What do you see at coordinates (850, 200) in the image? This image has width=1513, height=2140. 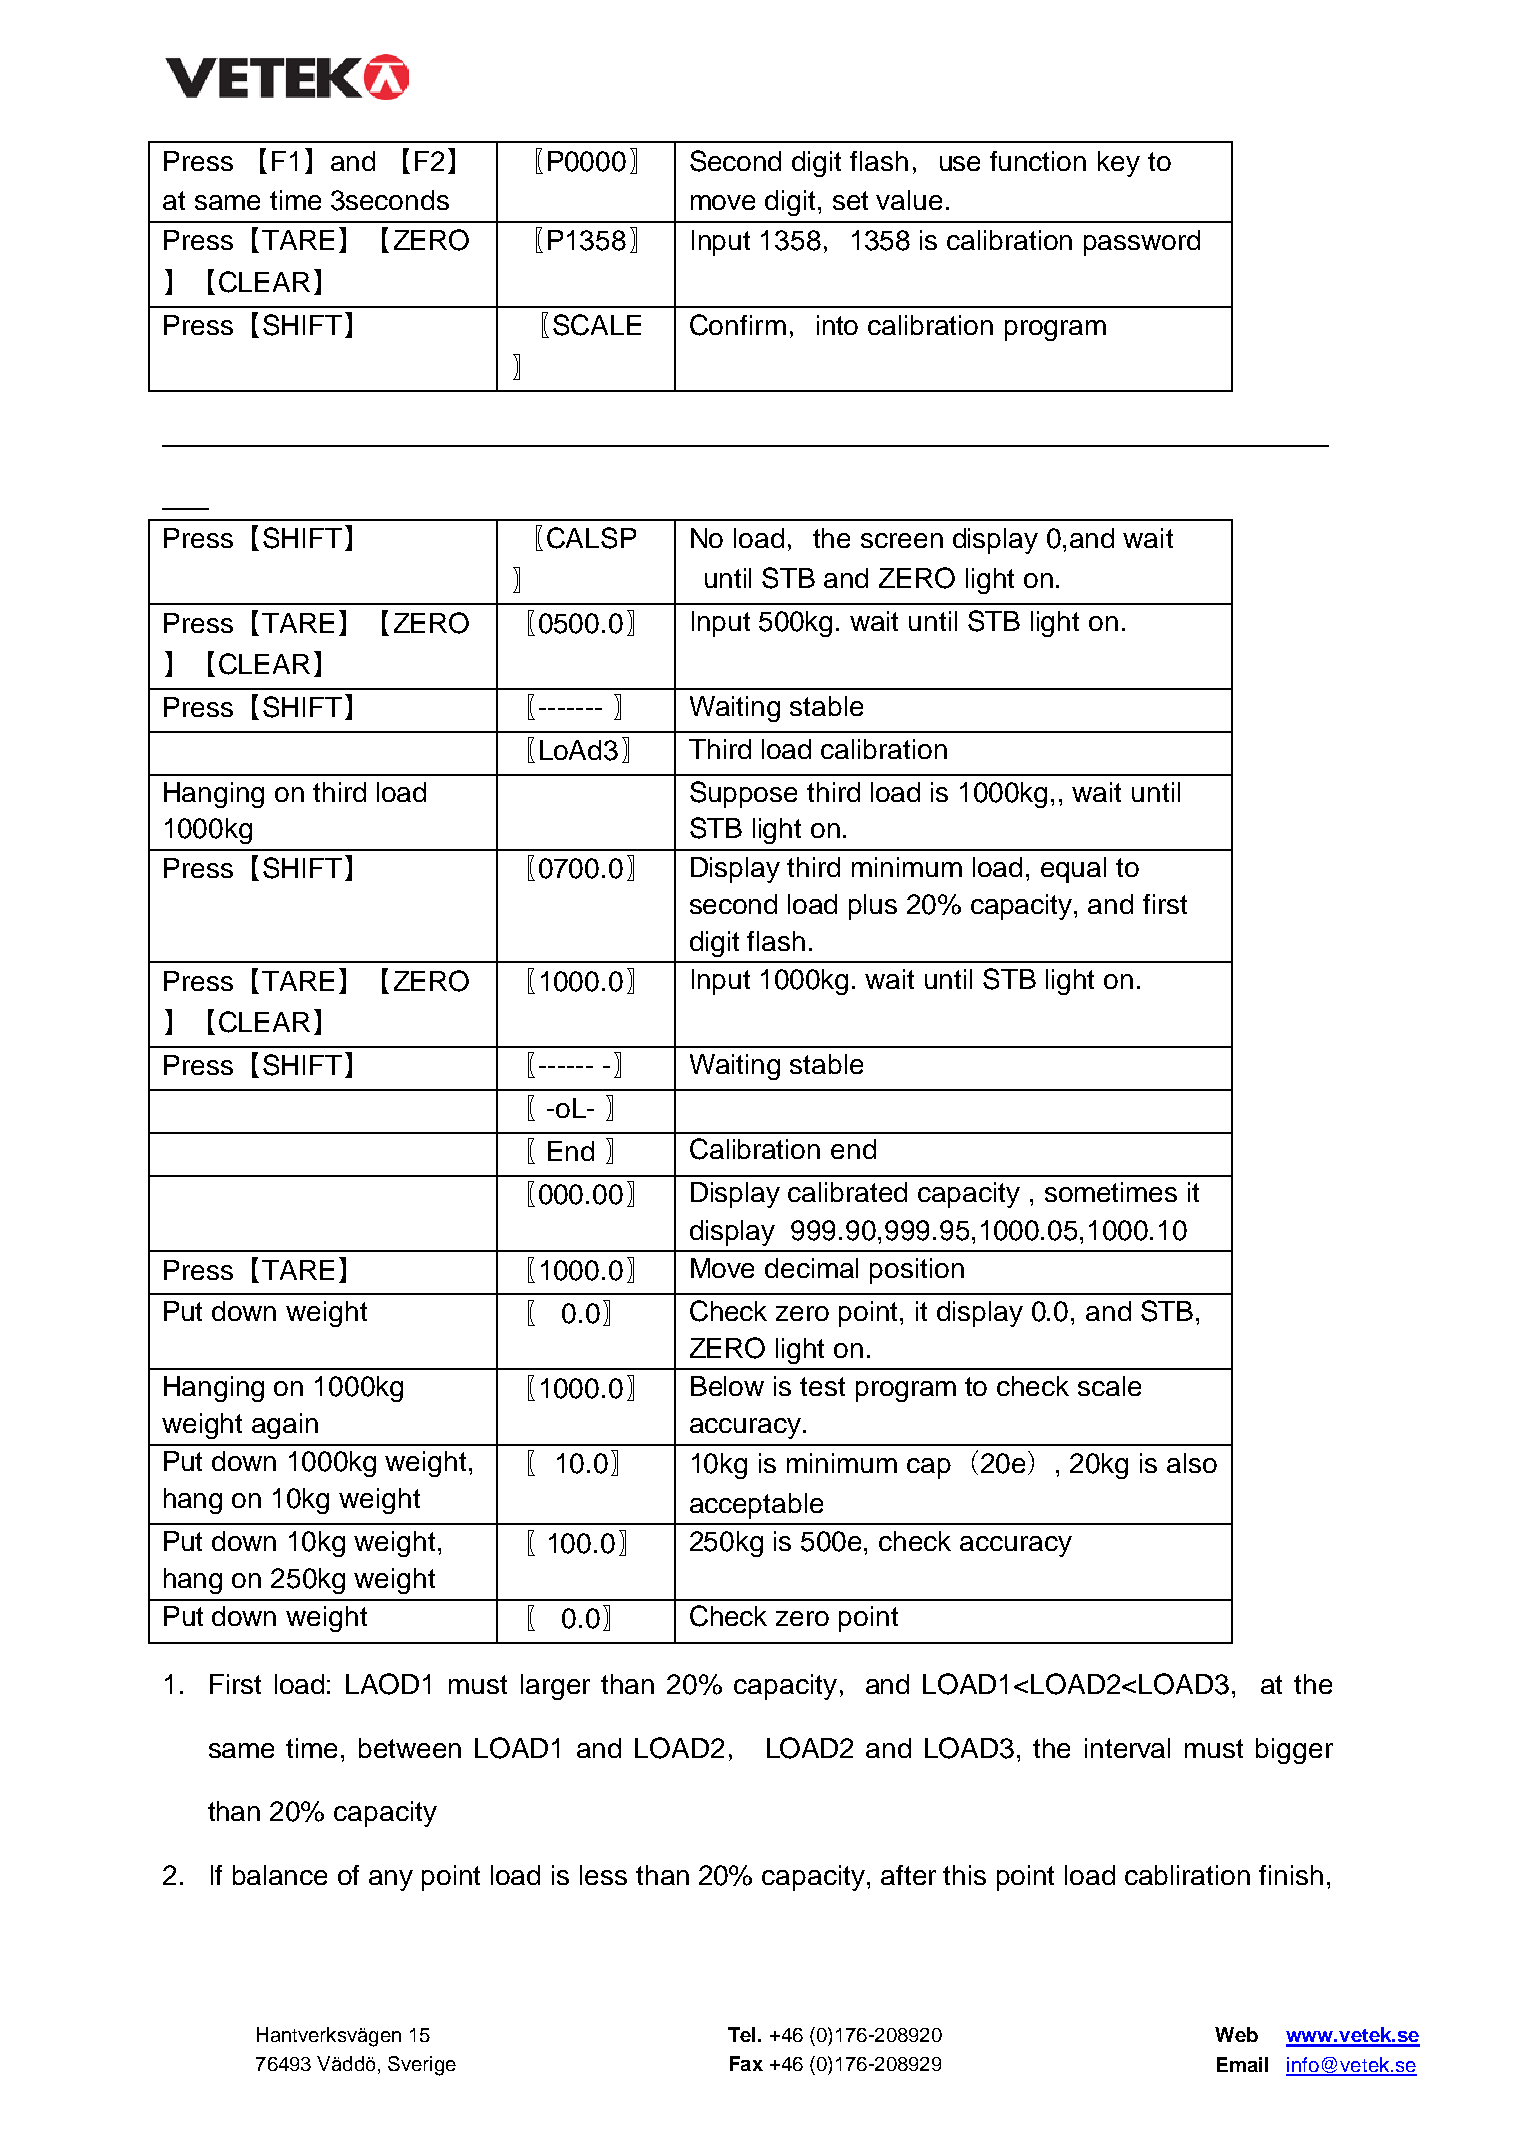 I see `set` at bounding box center [850, 200].
